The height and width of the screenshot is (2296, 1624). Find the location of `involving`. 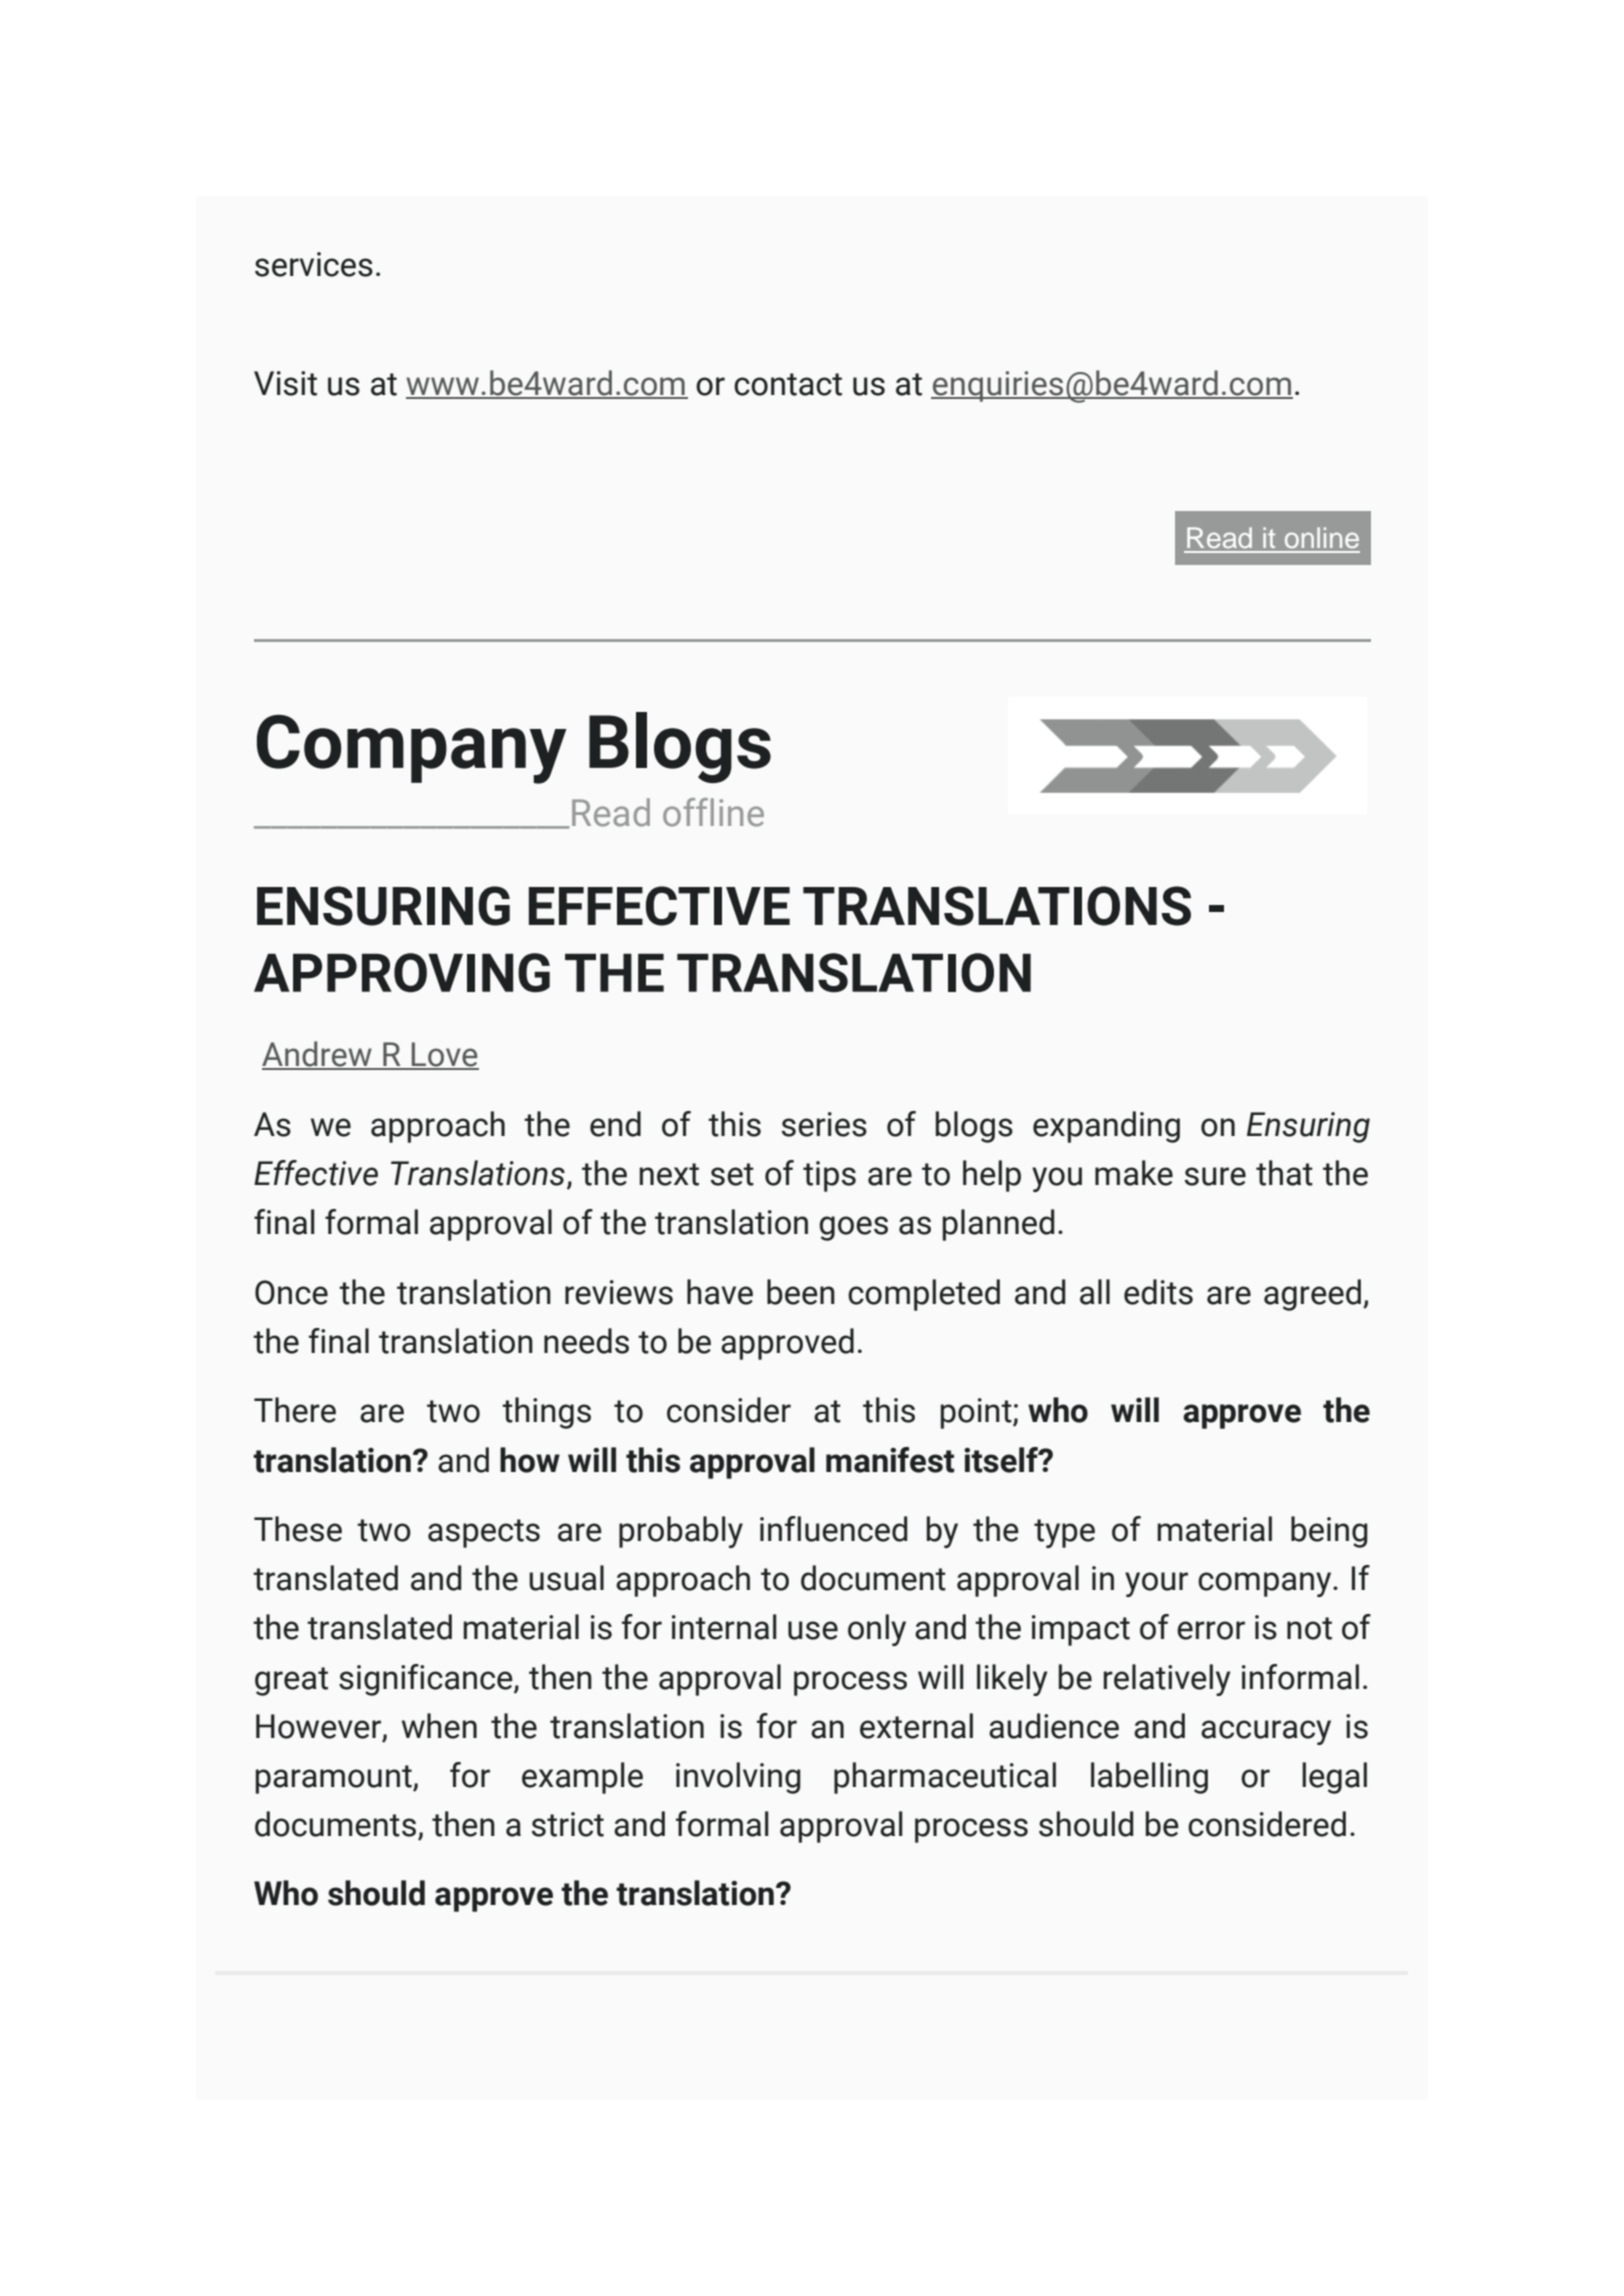

involving is located at coordinates (738, 1778).
